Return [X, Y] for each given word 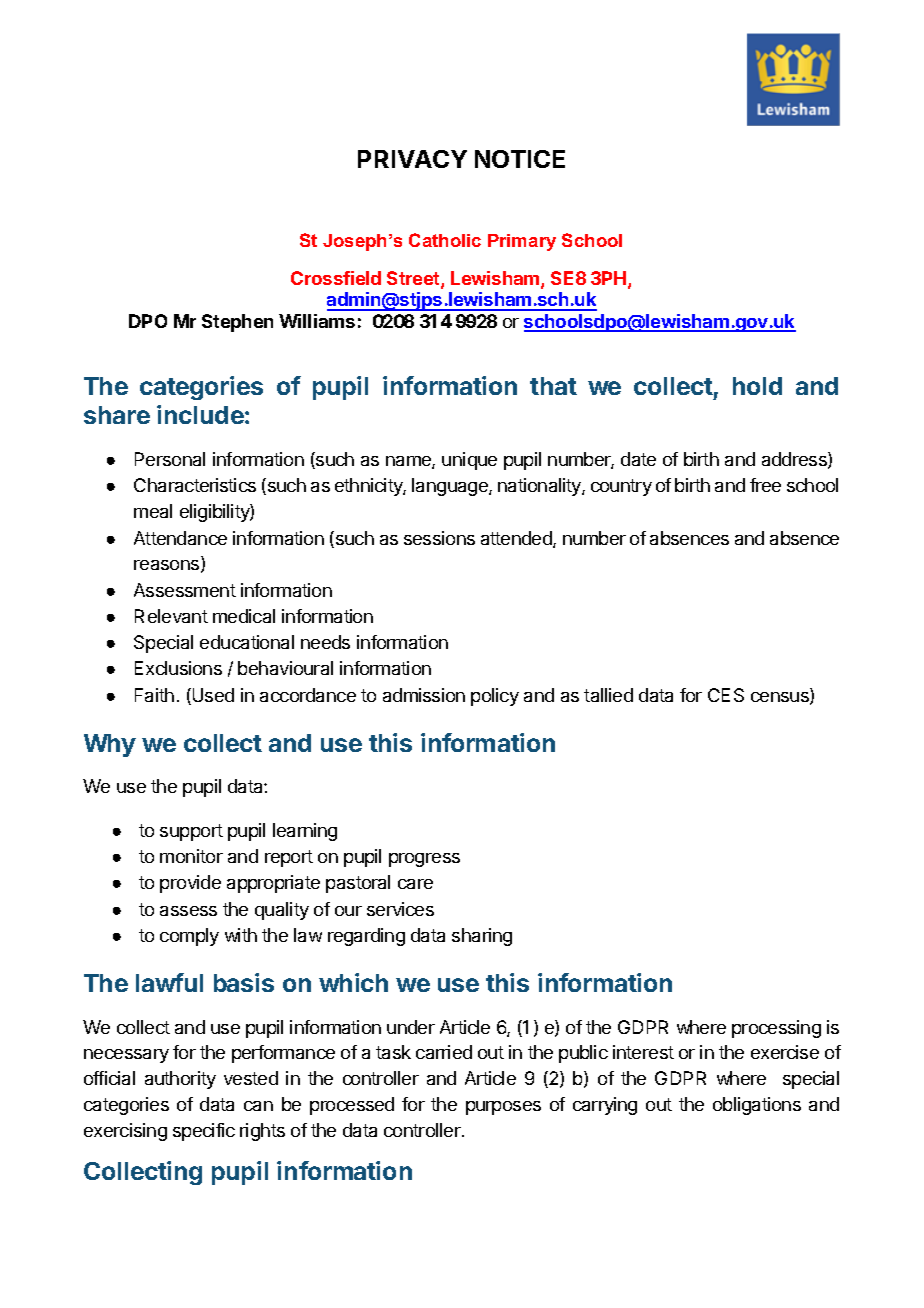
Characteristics [195, 485]
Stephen [237, 323]
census [781, 698]
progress [424, 860]
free [765, 485]
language [451, 487]
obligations [757, 1106]
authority [180, 1080]
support [191, 832]
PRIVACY [412, 159]
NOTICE [520, 159]
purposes [503, 1108]
